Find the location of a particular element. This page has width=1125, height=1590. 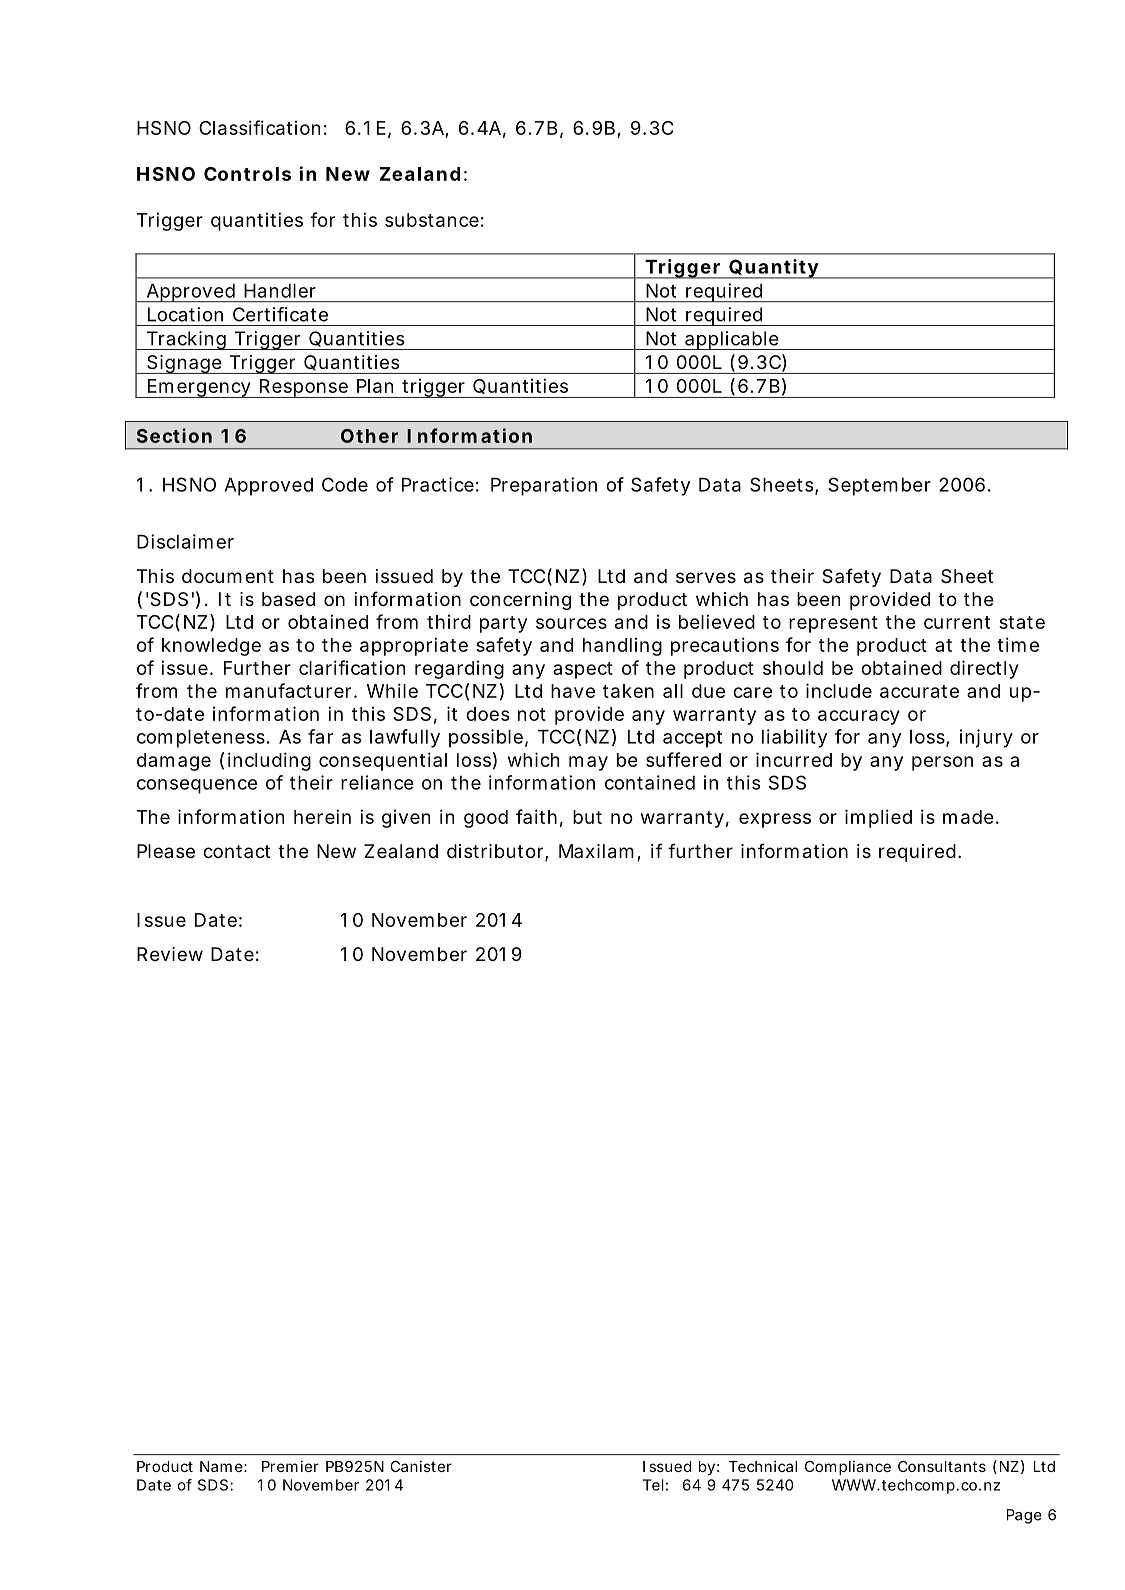

substance is located at coordinates (434, 220).
